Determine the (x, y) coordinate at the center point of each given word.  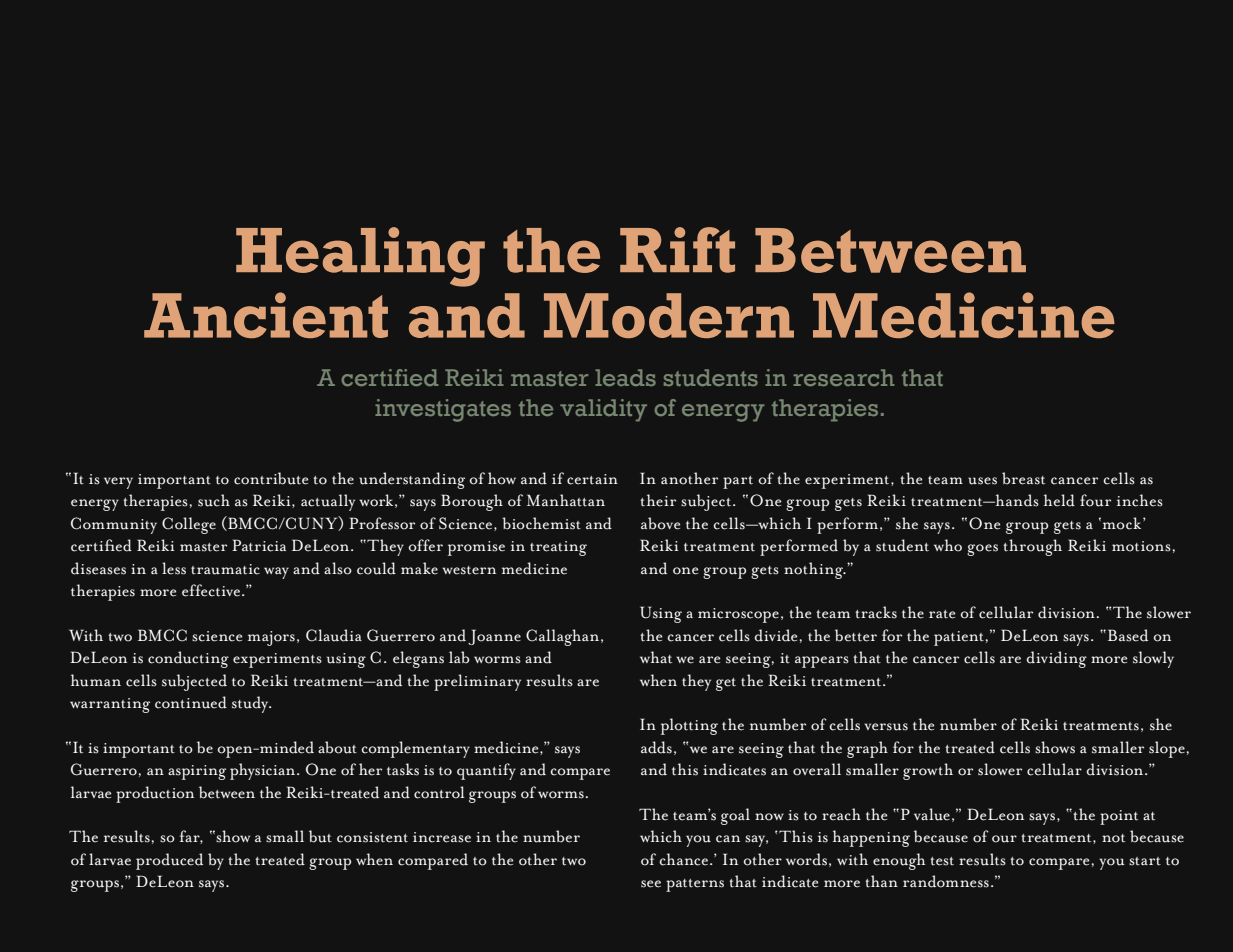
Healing (360, 257)
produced (169, 861)
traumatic (225, 569)
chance (685, 859)
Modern (669, 315)
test (942, 861)
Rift (677, 250)
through (1032, 547)
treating (558, 548)
